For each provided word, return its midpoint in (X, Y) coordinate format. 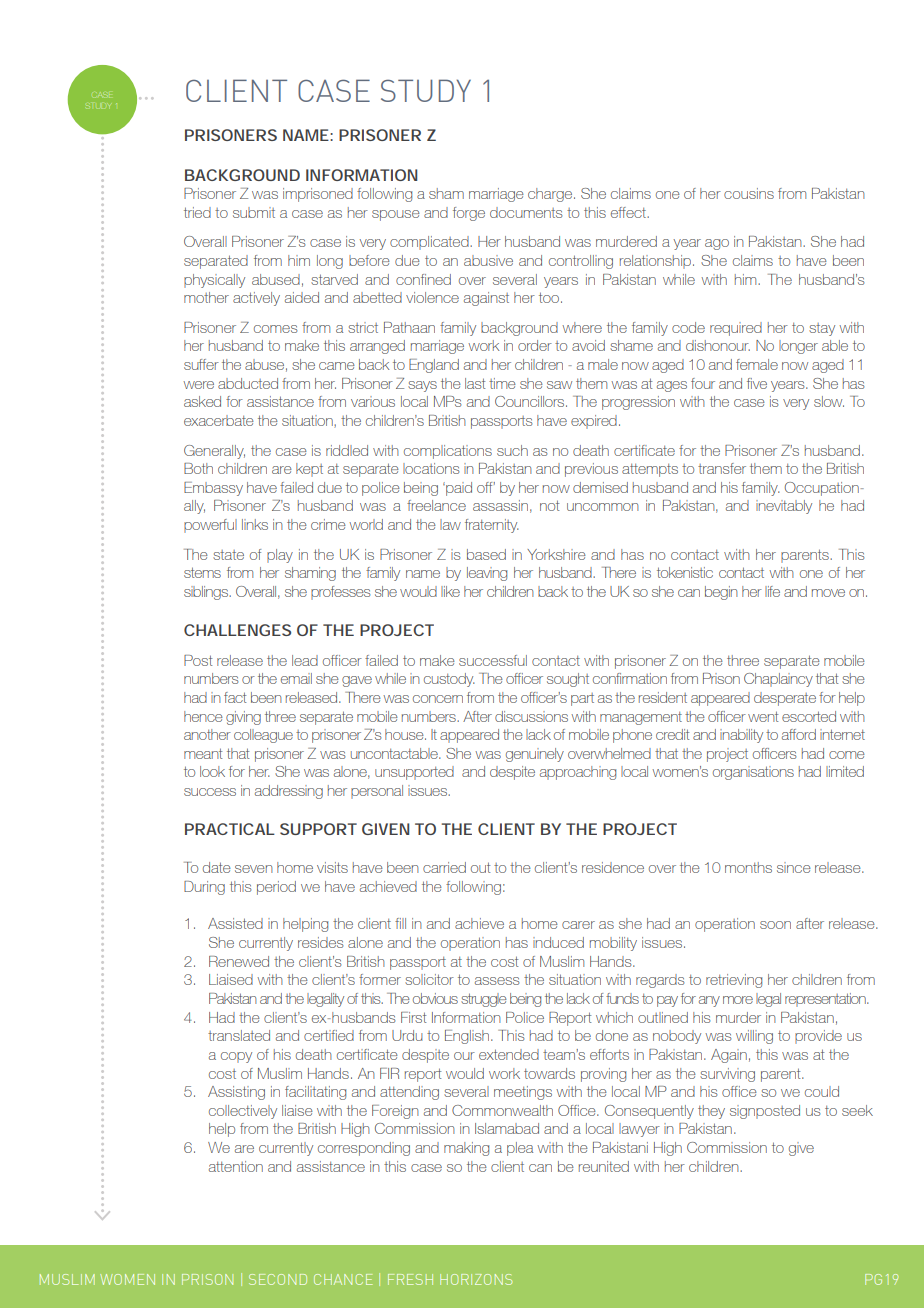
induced (558, 942)
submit (254, 212)
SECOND (278, 1279)
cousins (749, 193)
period (276, 888)
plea (520, 1149)
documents (526, 212)
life (772, 591)
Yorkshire (556, 554)
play (280, 556)
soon (775, 925)
